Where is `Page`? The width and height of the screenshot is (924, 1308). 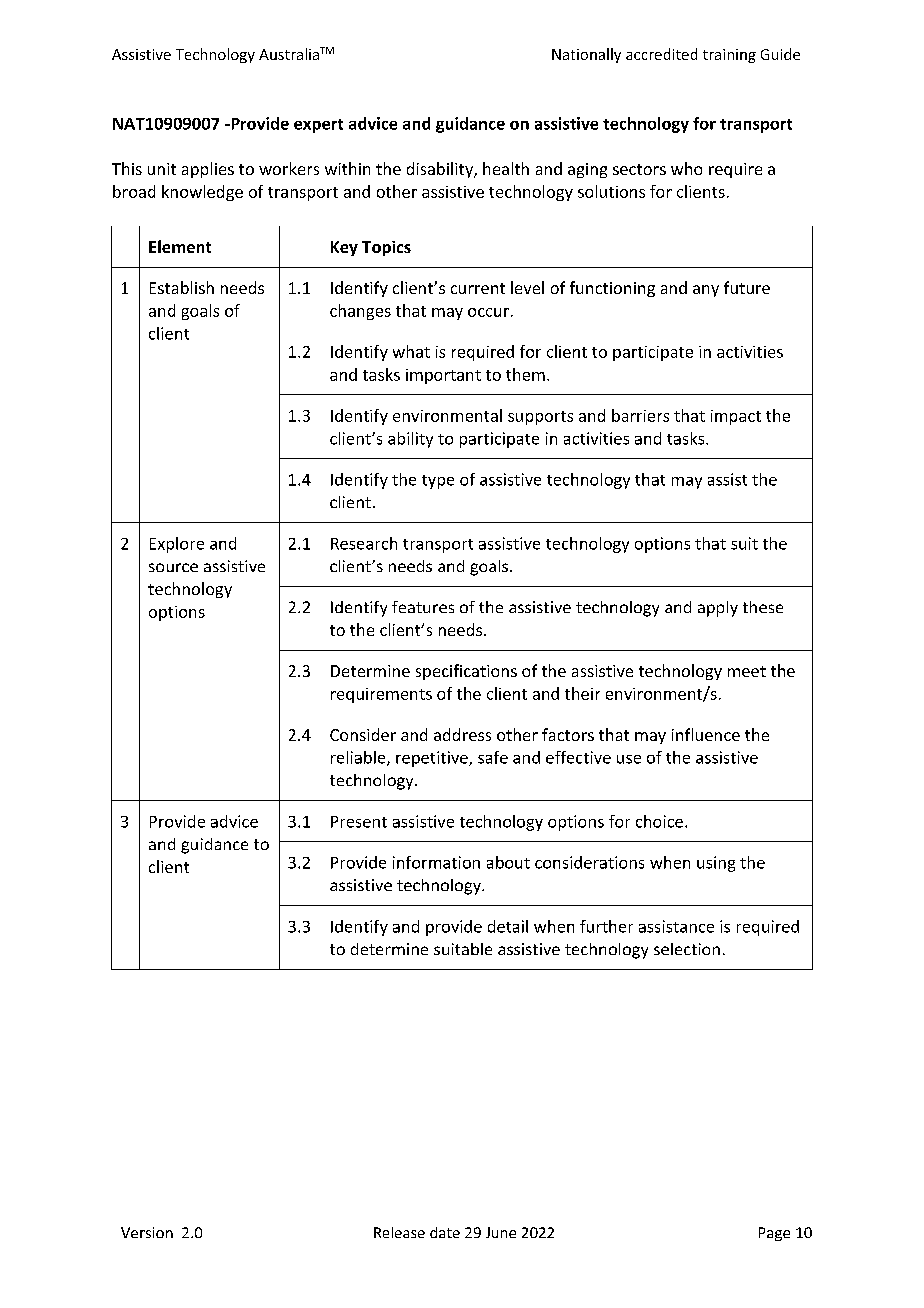 Page is located at coordinates (774, 1234).
